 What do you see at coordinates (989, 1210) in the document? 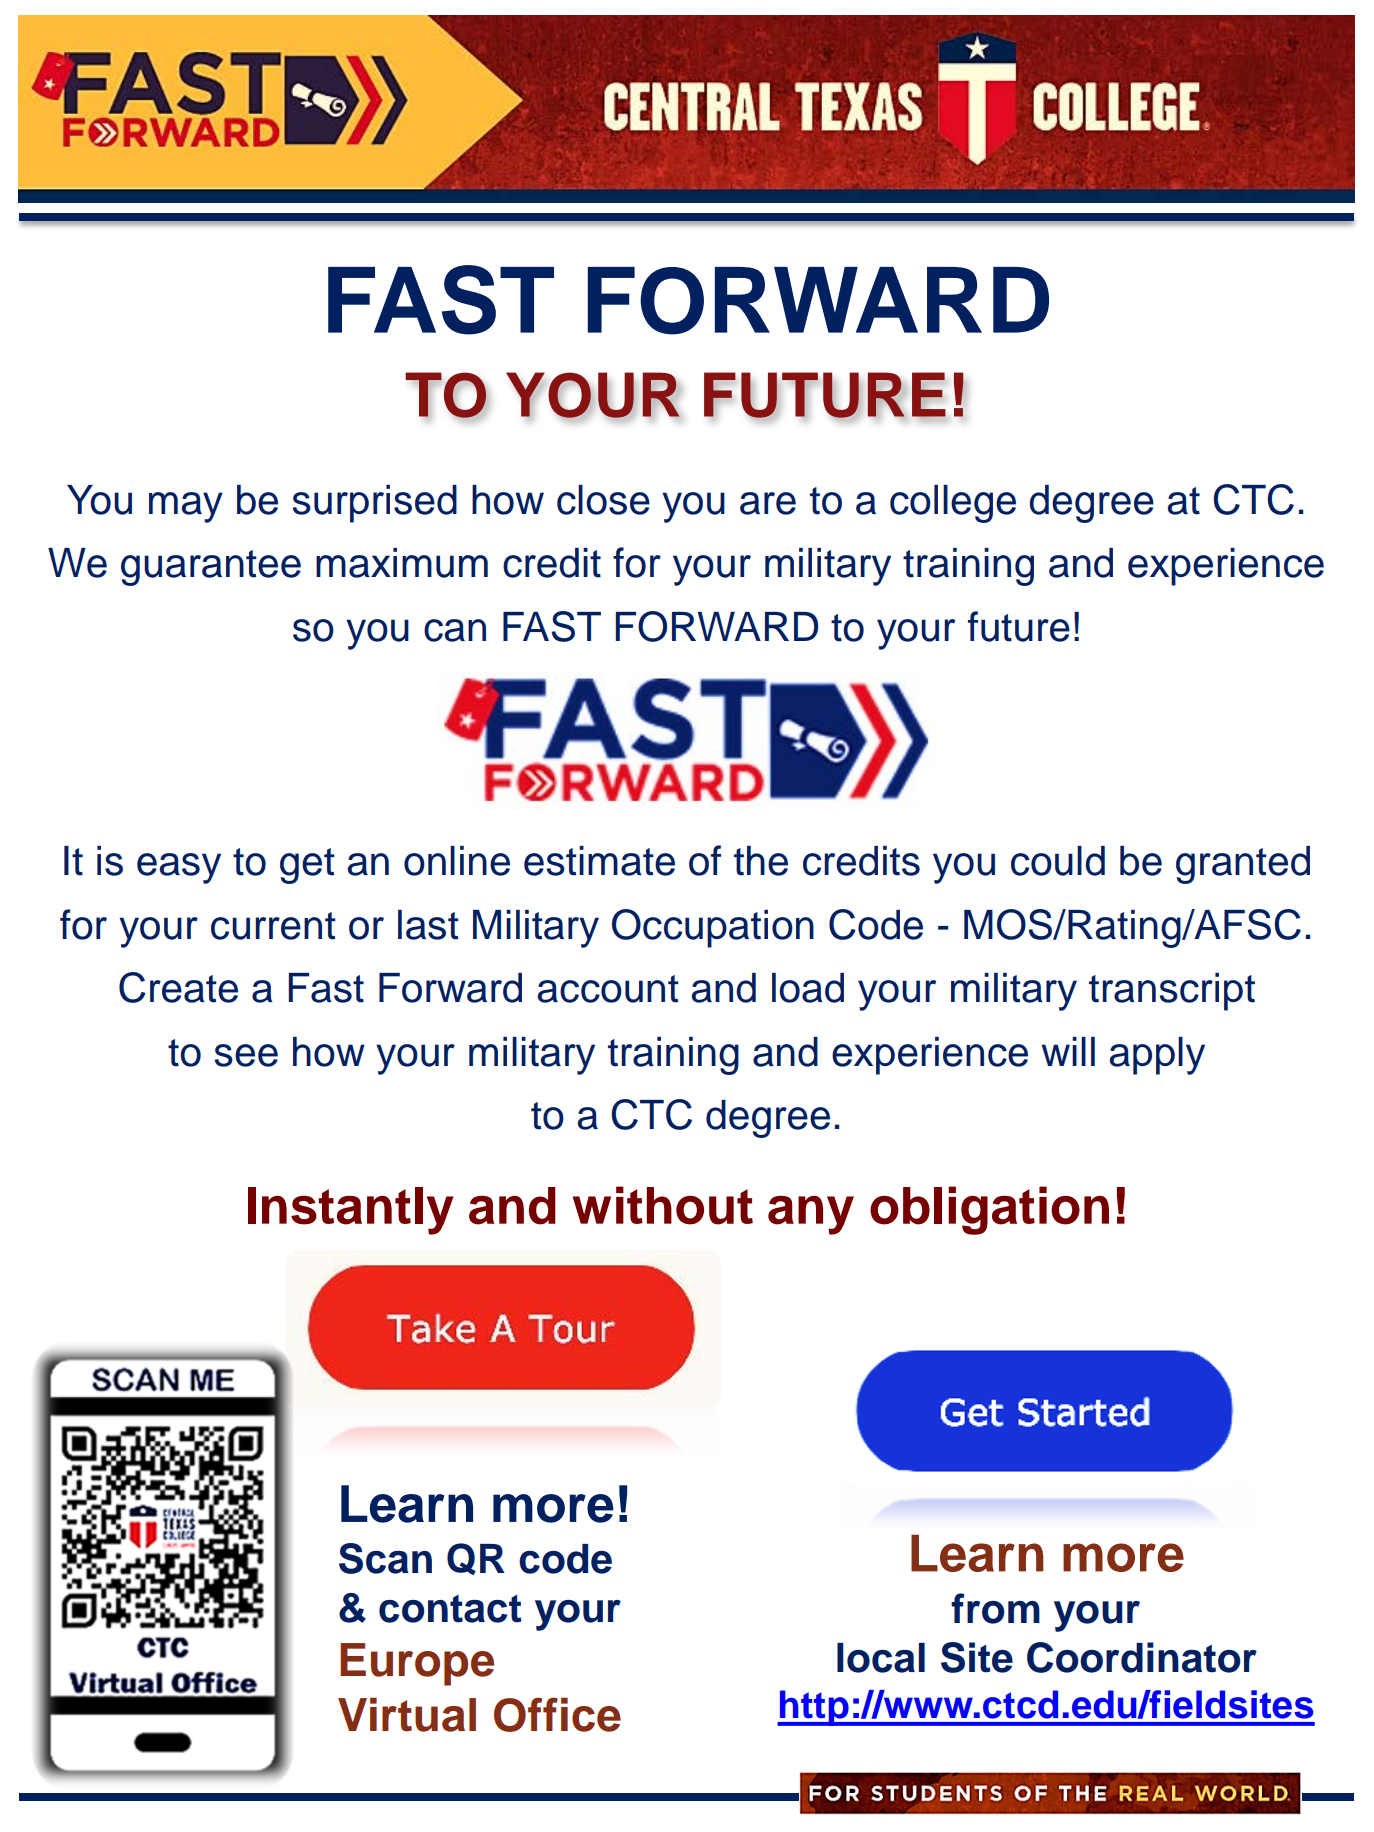
I see `obligation` at bounding box center [989, 1210].
